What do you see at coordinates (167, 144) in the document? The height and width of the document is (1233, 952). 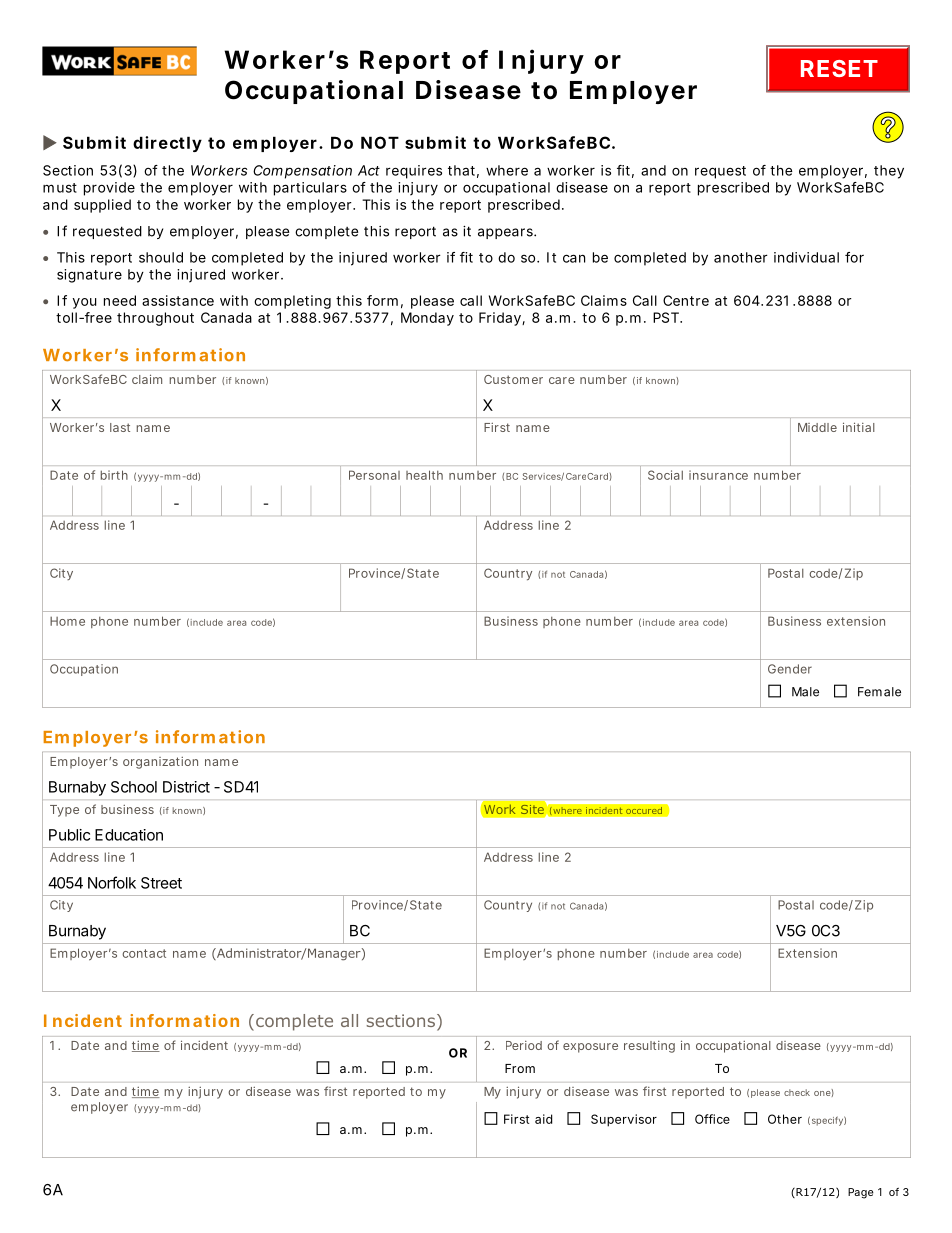 I see `directly` at bounding box center [167, 144].
